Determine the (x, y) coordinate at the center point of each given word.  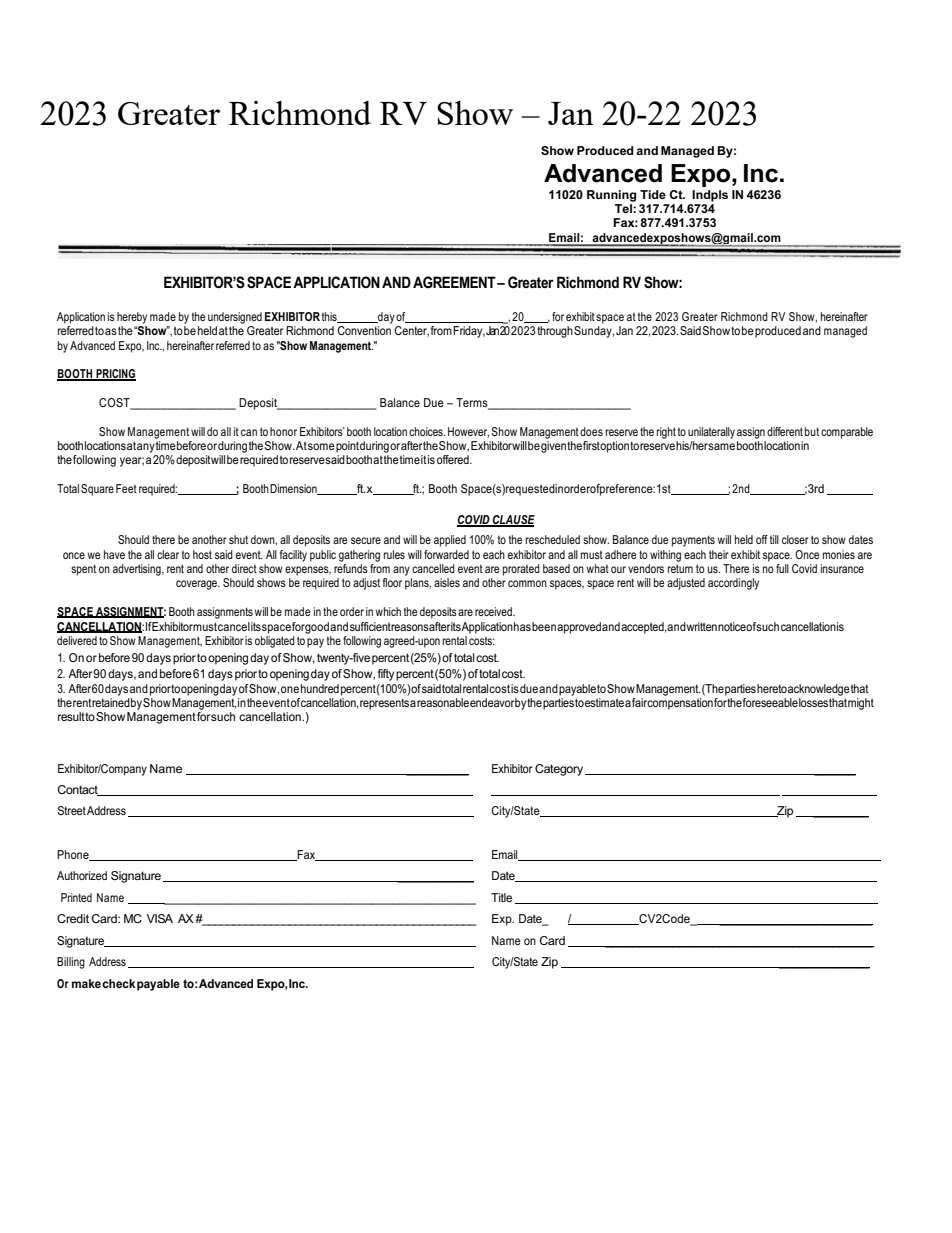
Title (501, 897)
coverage (198, 585)
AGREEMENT (455, 282)
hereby (132, 318)
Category (560, 770)
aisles (447, 582)
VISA (159, 918)
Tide (653, 194)
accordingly (733, 584)
